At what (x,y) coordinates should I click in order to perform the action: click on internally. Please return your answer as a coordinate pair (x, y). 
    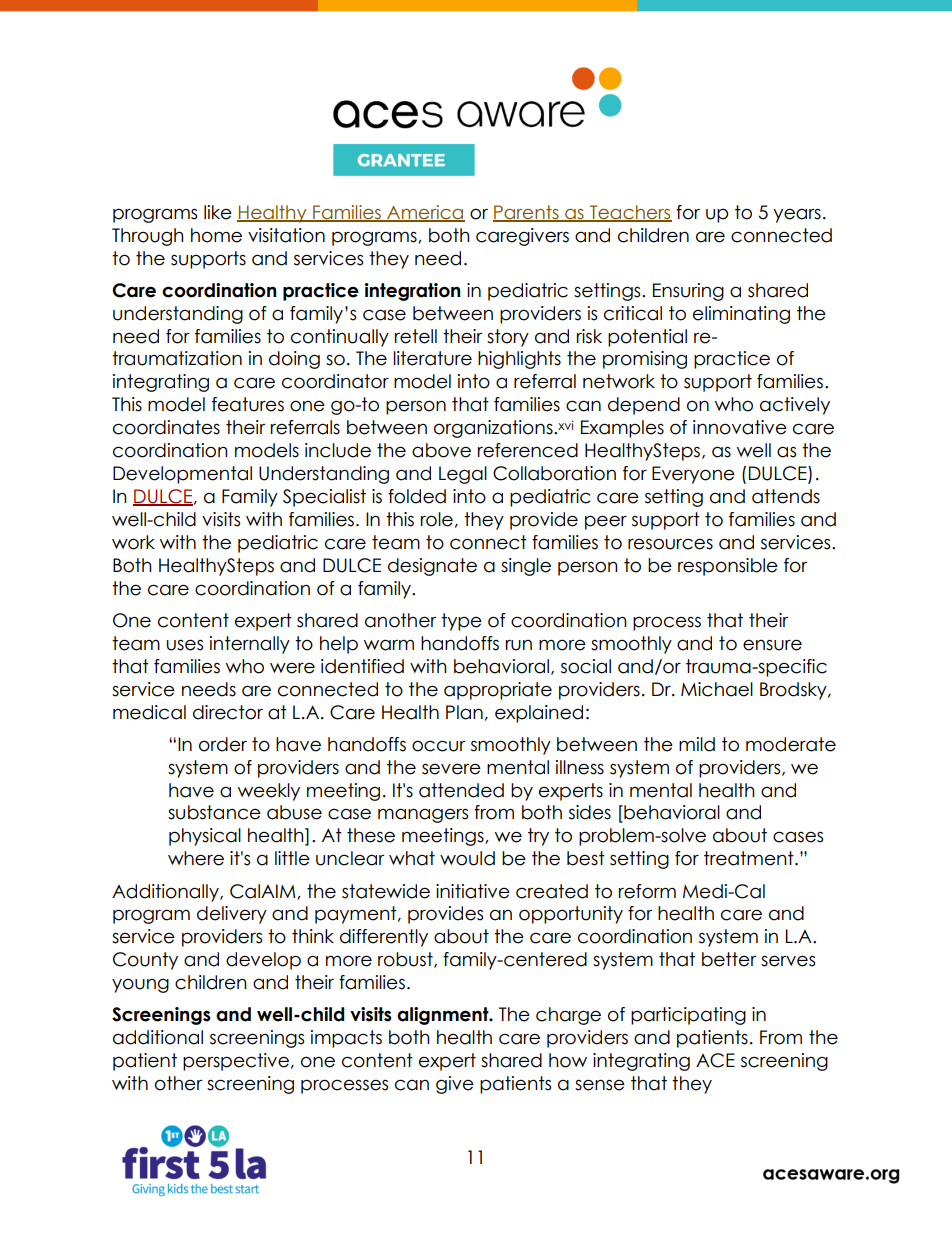
    Looking at the image, I should click on (250, 645).
